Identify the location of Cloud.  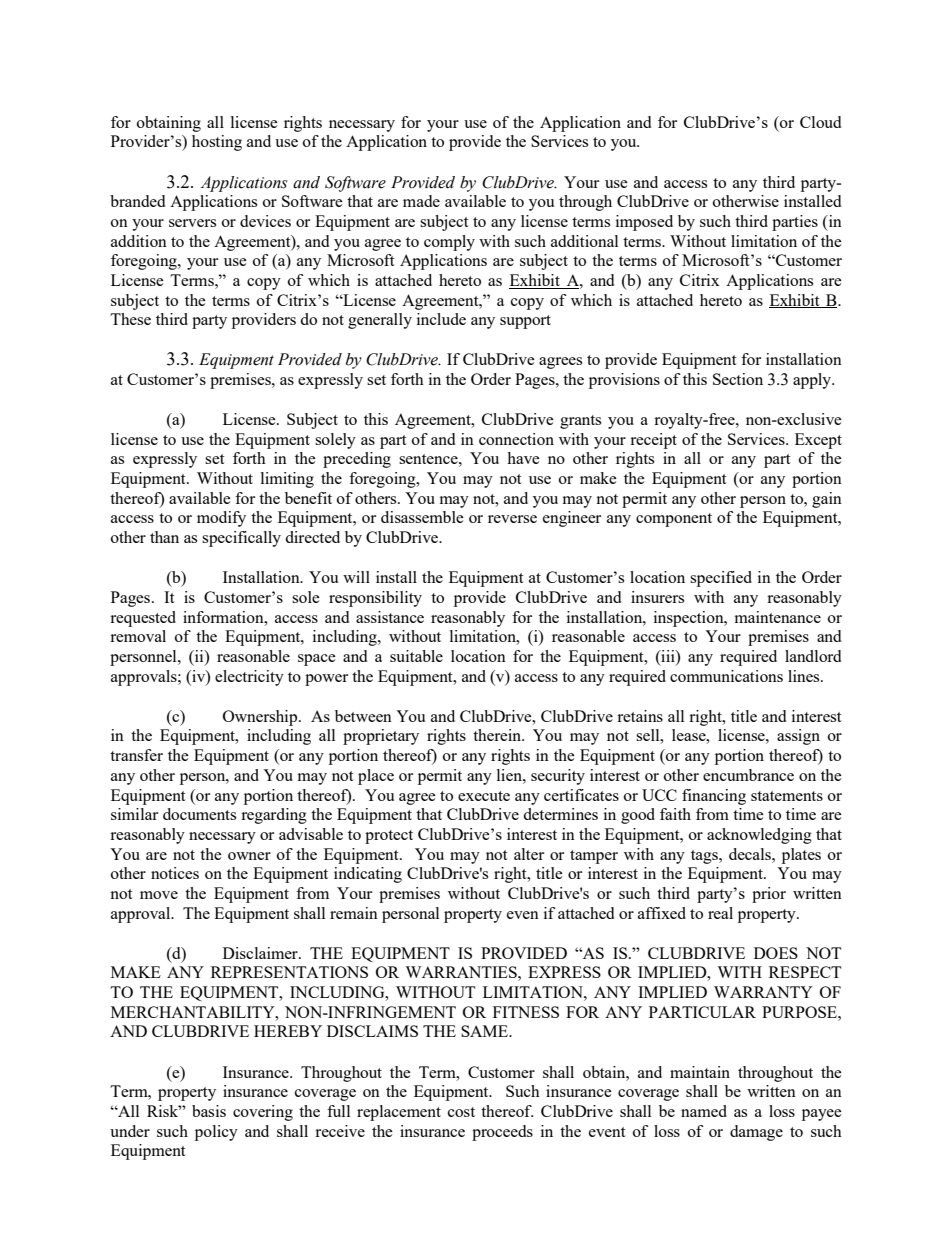
(820, 122).
